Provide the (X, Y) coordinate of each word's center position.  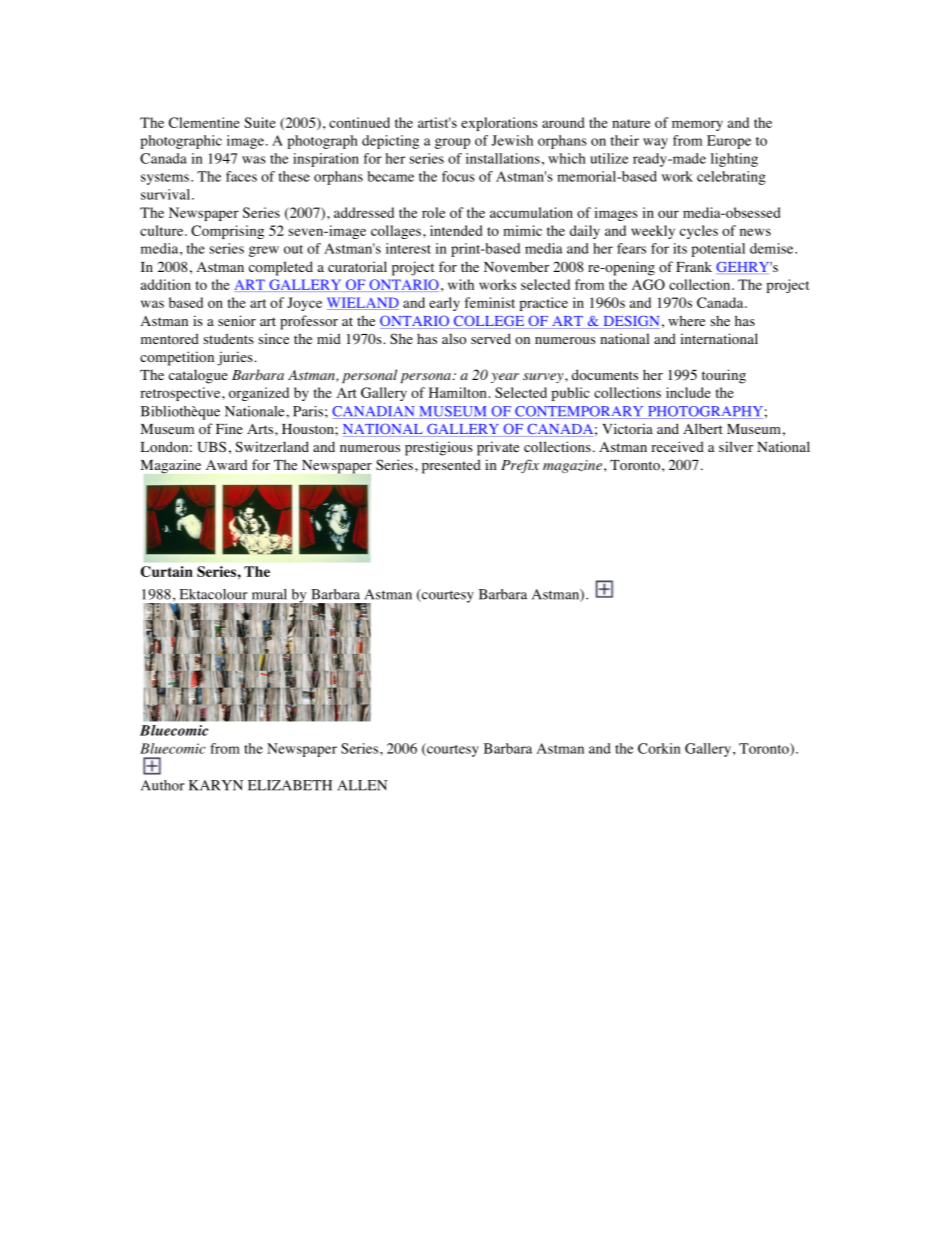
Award (226, 465)
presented (451, 466)
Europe (729, 142)
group (452, 143)
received (677, 446)
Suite (260, 122)
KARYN (216, 785)
